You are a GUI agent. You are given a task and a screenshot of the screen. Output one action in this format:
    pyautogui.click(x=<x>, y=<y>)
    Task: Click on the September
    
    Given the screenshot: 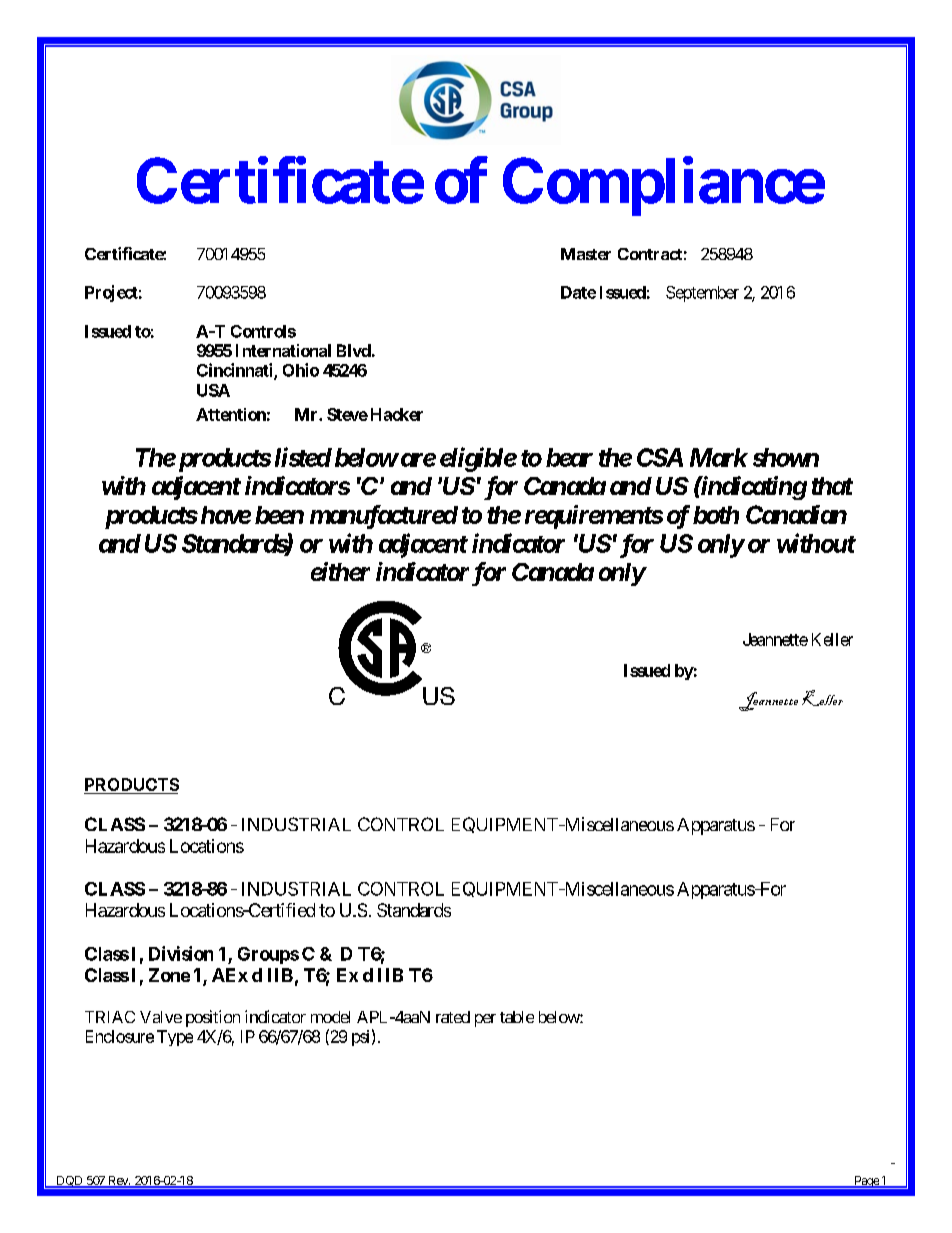 What is the action you would take?
    pyautogui.click(x=702, y=294)
